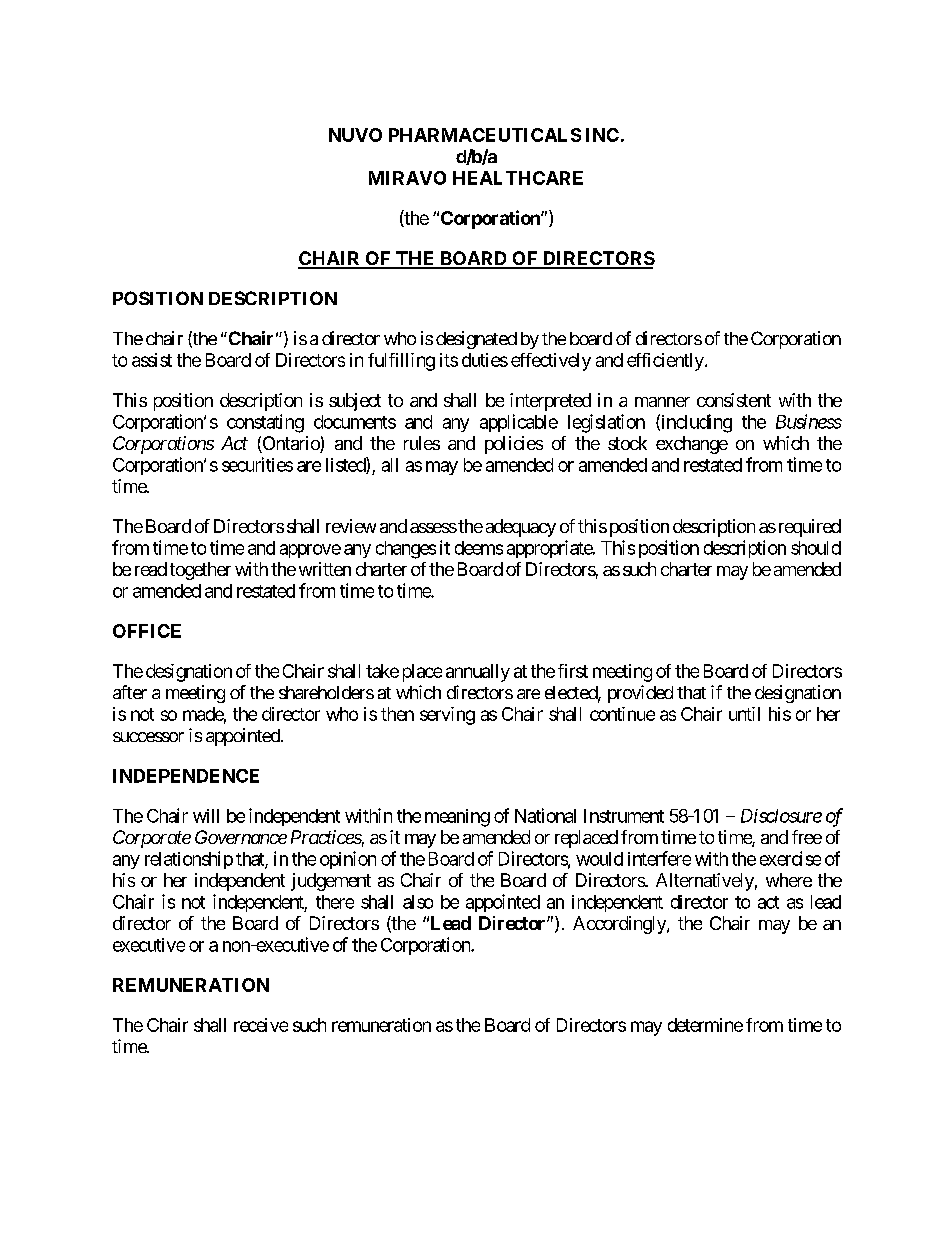  Describe the element at coordinates (418, 902) in the page. I see `also` at that location.
